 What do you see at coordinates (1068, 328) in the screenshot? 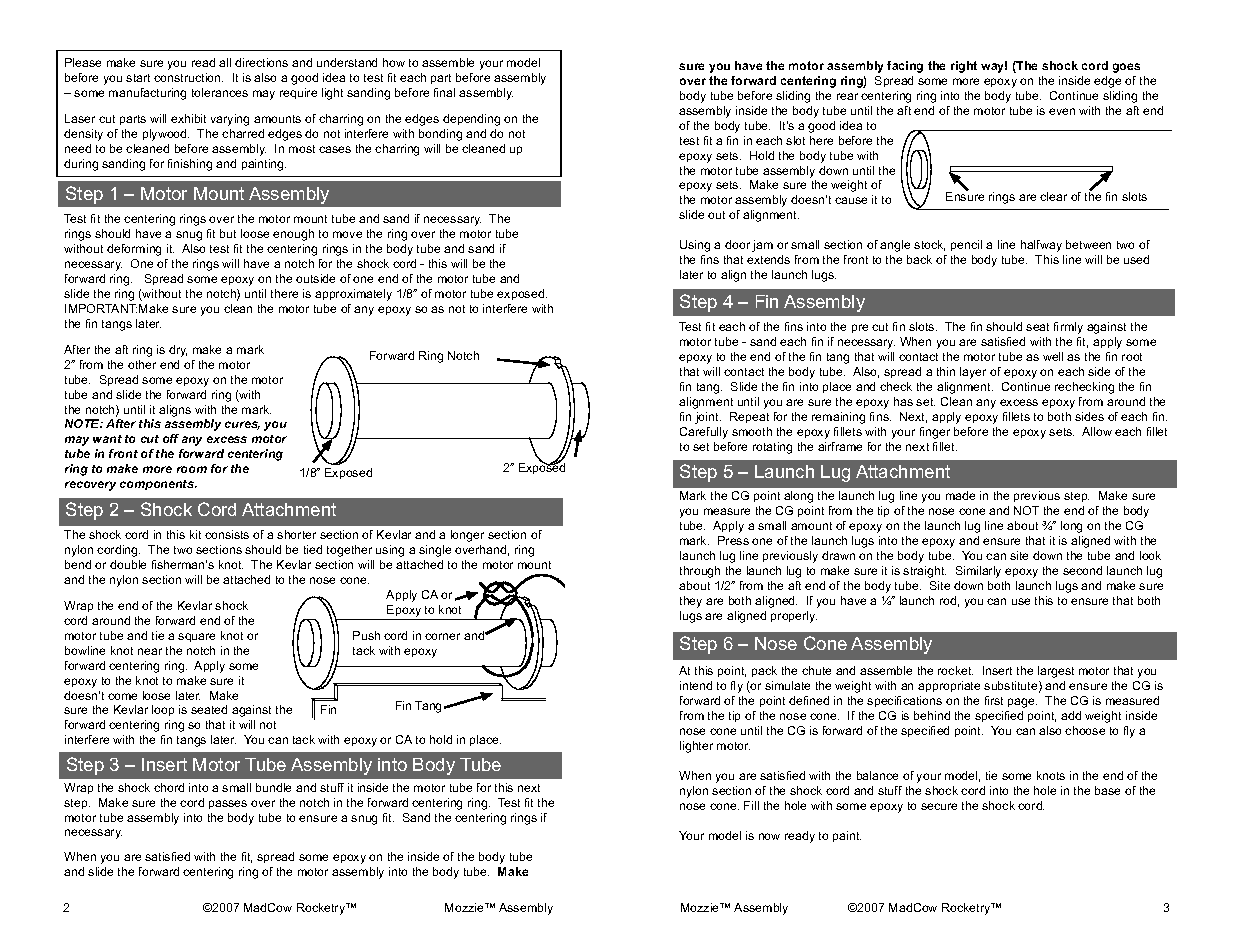
I see `firmly` at bounding box center [1068, 328].
